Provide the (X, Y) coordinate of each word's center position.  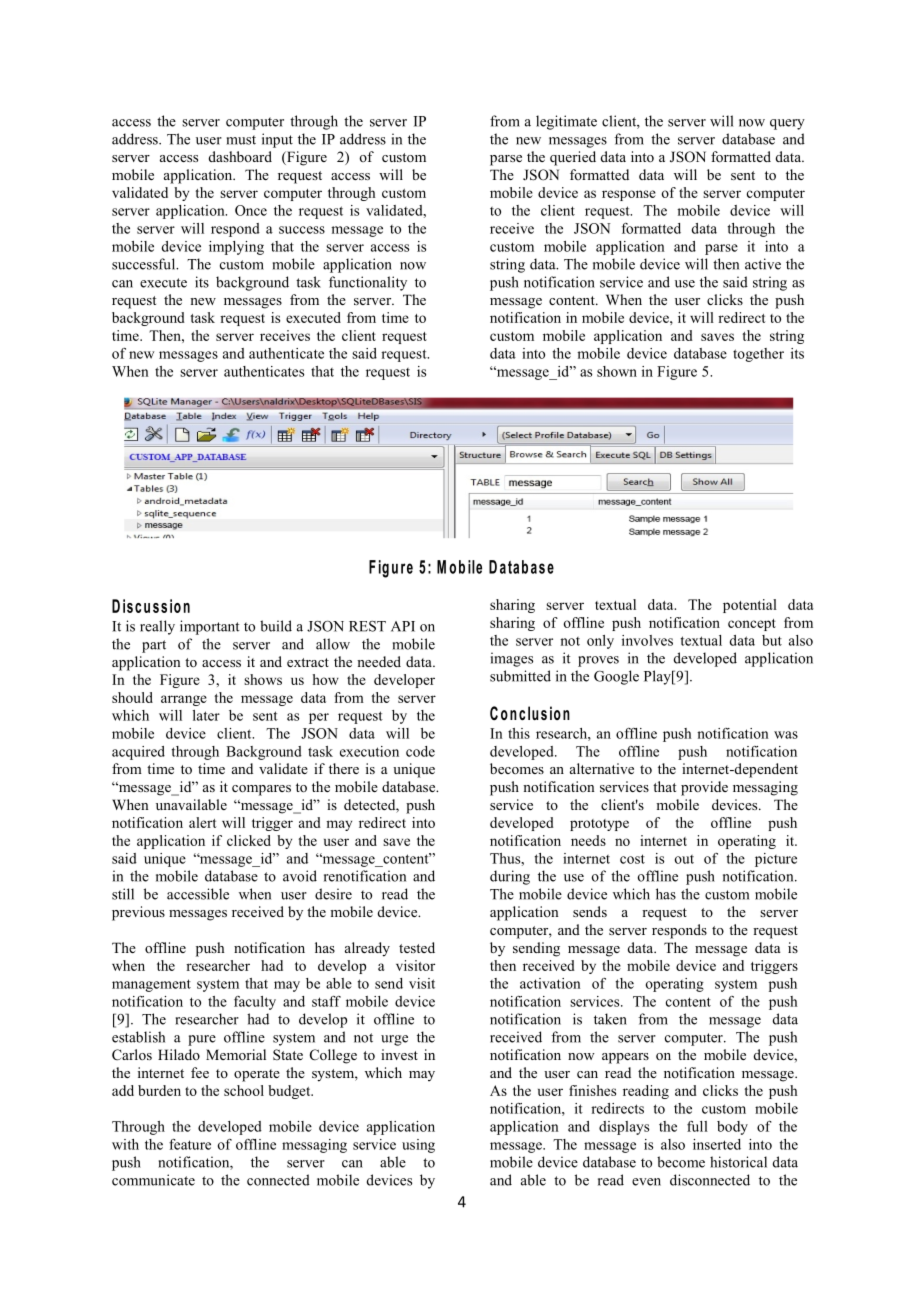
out (684, 859)
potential (750, 606)
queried (573, 158)
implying (236, 248)
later (206, 715)
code (420, 751)
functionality (368, 283)
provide (704, 788)
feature (190, 1144)
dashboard (240, 156)
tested (417, 947)
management (151, 985)
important (210, 627)
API (403, 626)
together (758, 355)
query (787, 124)
